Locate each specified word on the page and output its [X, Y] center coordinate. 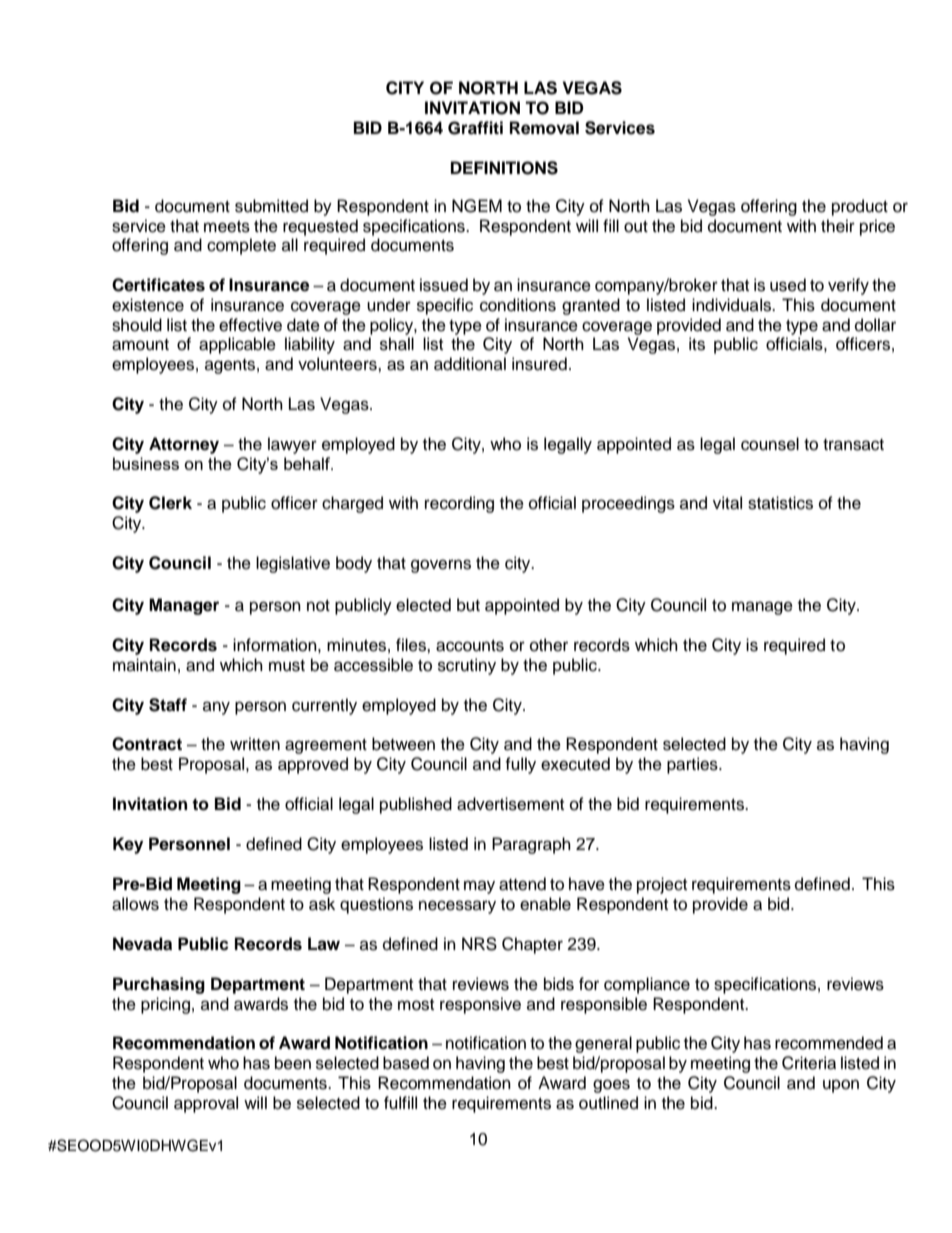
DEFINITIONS [504, 168]
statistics [780, 503]
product [860, 207]
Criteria [809, 1063]
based [406, 1063]
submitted [271, 206]
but [468, 605]
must [287, 666]
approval [206, 1104]
